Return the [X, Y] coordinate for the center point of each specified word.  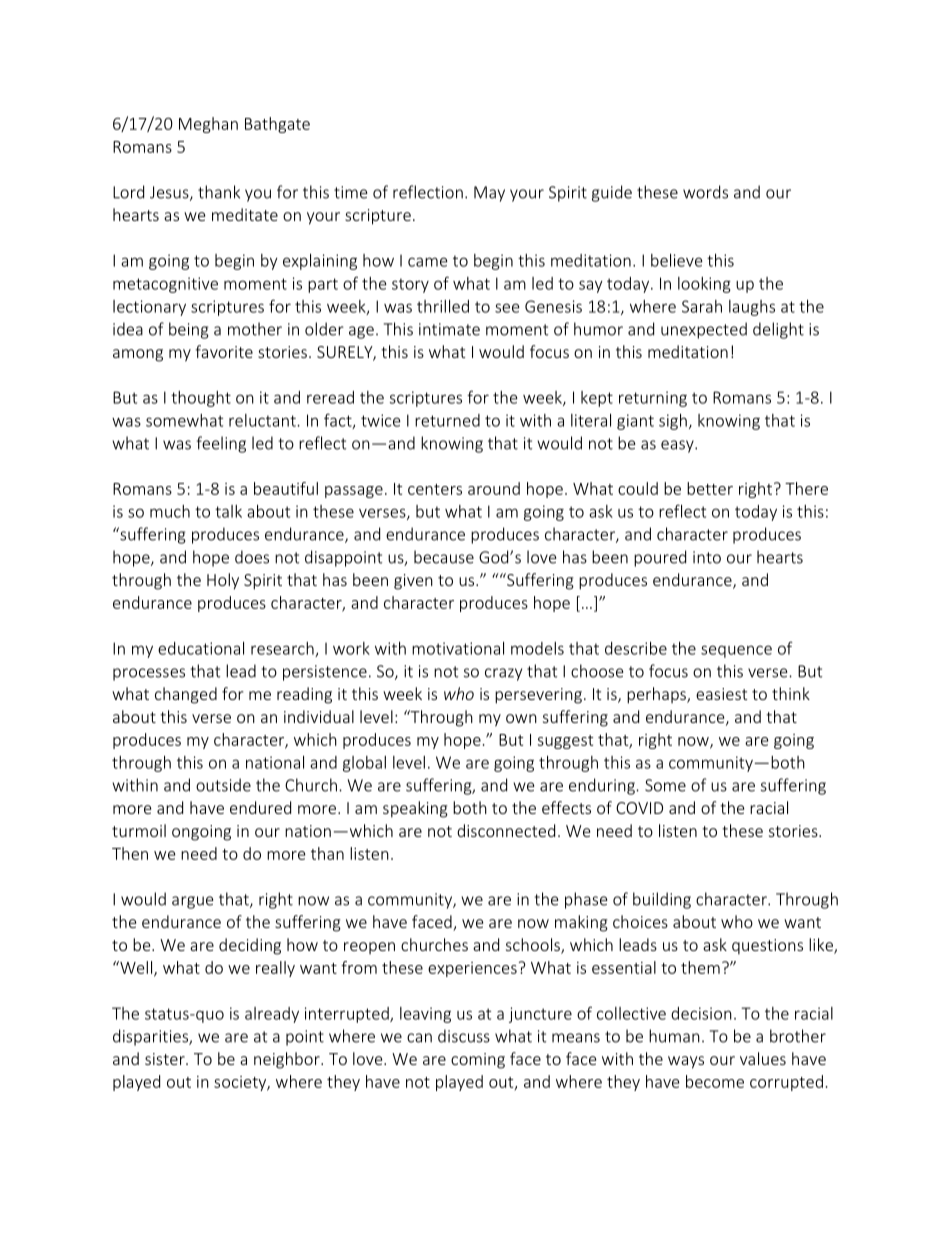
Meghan [208, 125]
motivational [458, 648]
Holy [223, 581]
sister [166, 1059]
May [489, 194]
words [705, 192]
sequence [736, 651]
